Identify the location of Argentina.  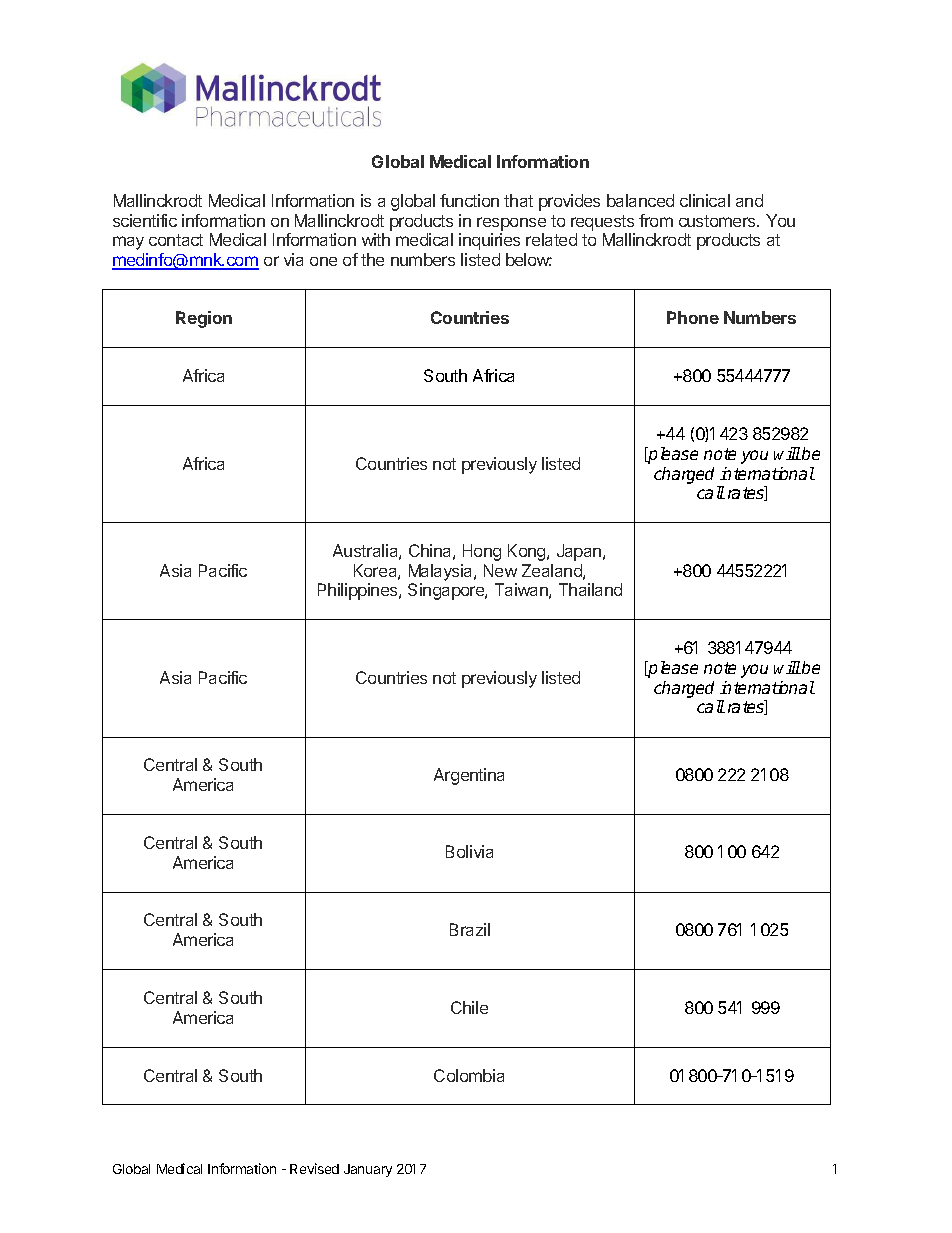
(469, 776).
